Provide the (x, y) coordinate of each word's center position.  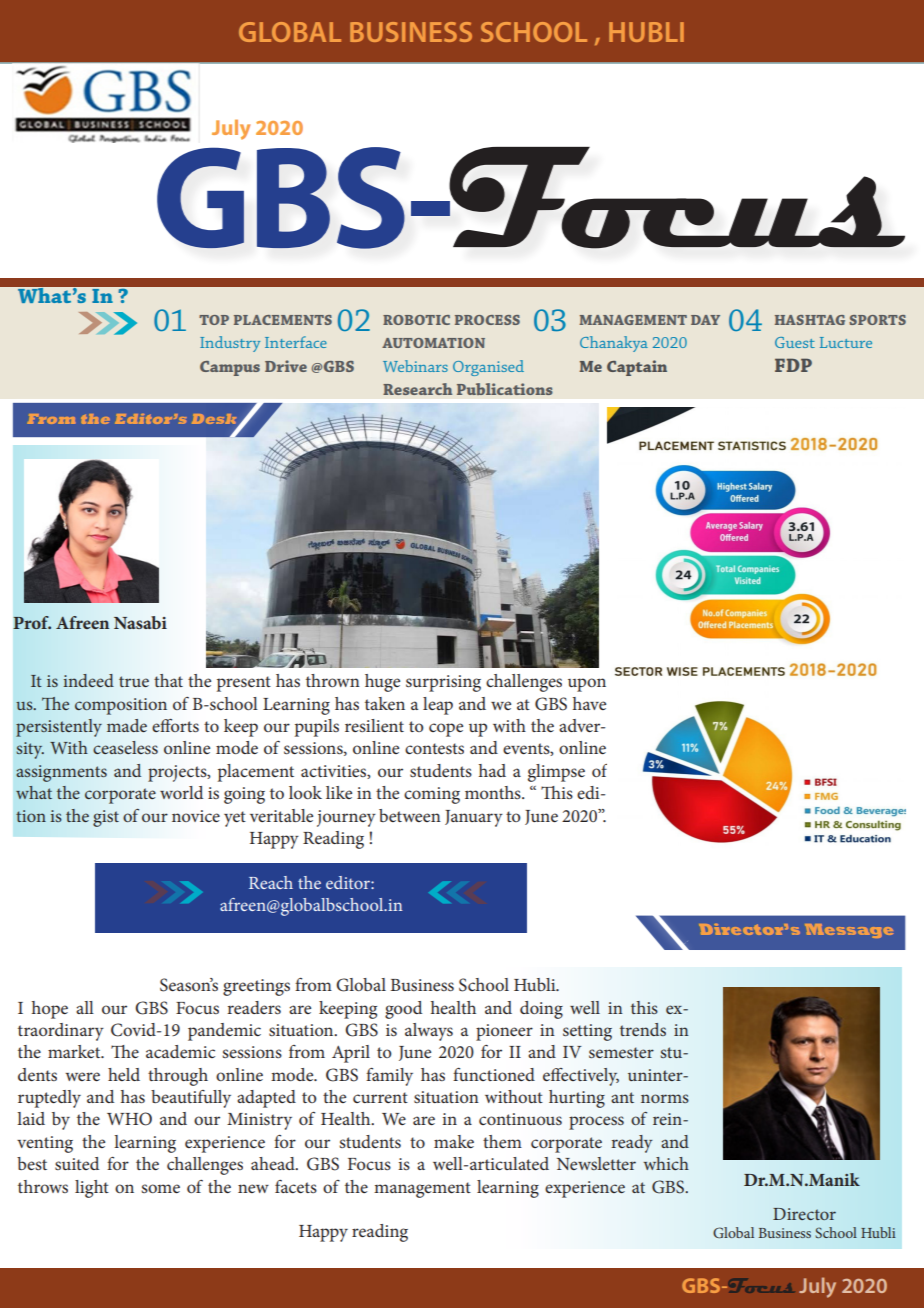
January (474, 818)
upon (587, 685)
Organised (488, 368)
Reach (271, 882)
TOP (214, 320)
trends (643, 1029)
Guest (795, 342)
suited (77, 1163)
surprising (443, 683)
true (134, 681)
